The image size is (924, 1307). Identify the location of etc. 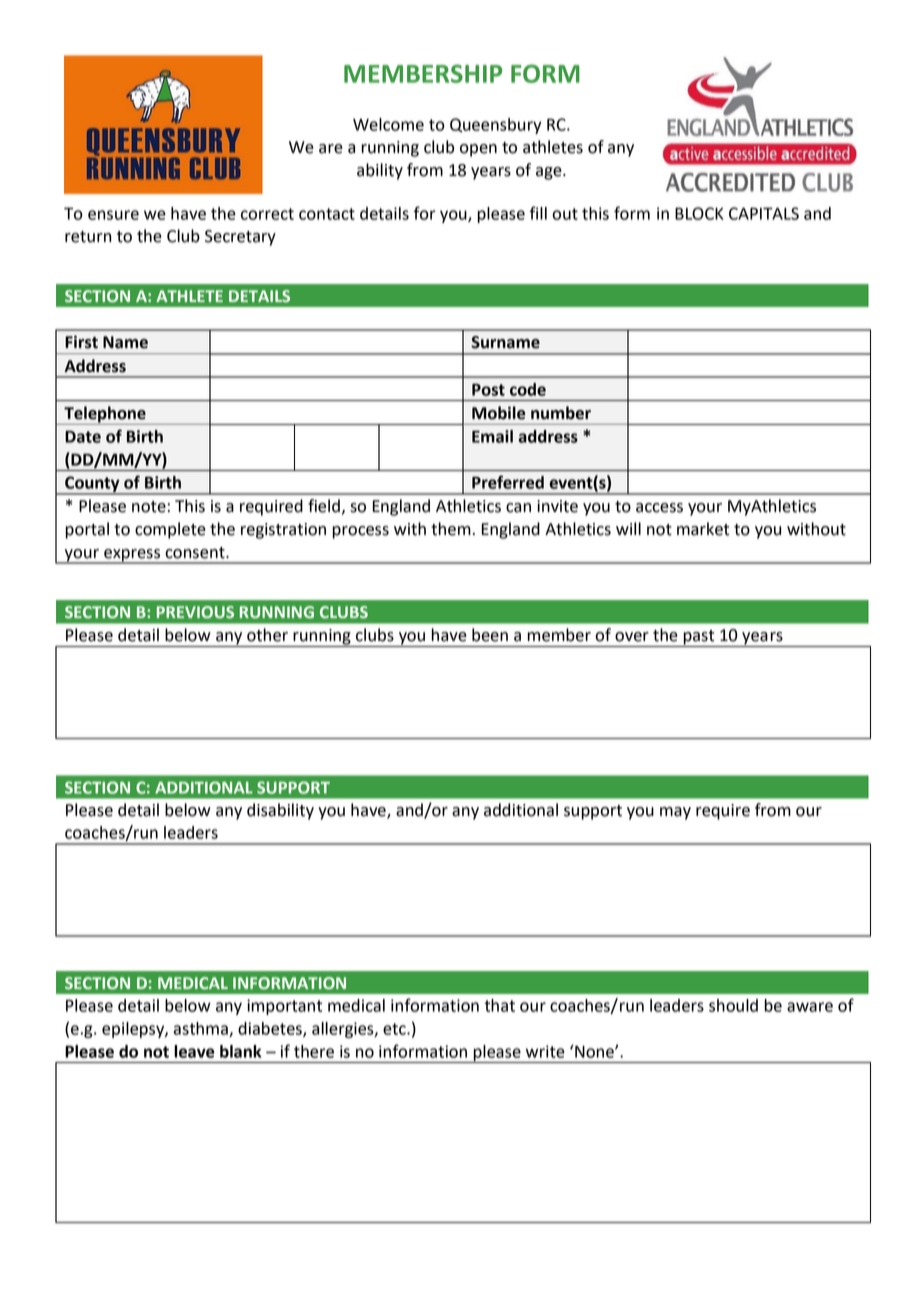
(395, 1029).
